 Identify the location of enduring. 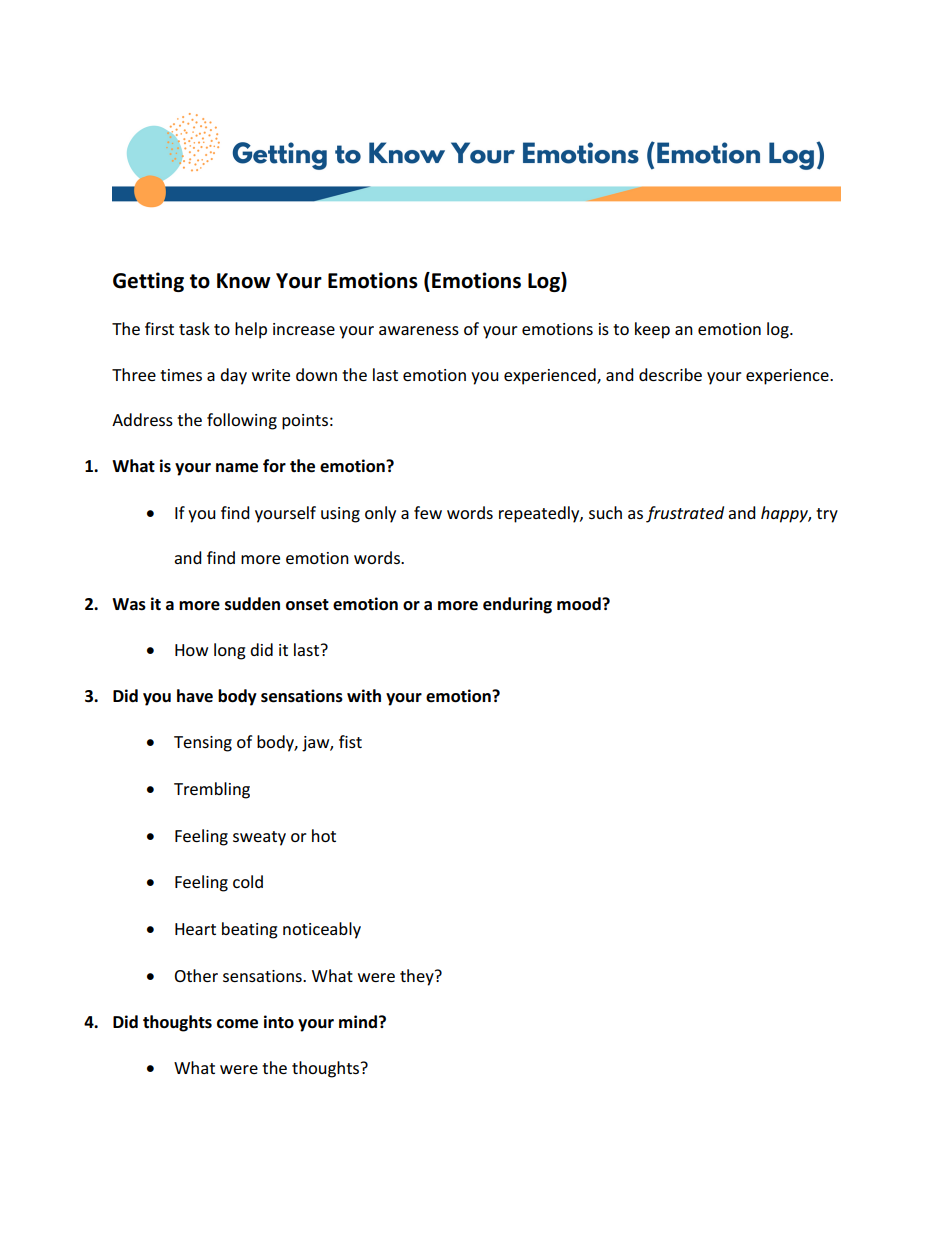
(517, 605).
